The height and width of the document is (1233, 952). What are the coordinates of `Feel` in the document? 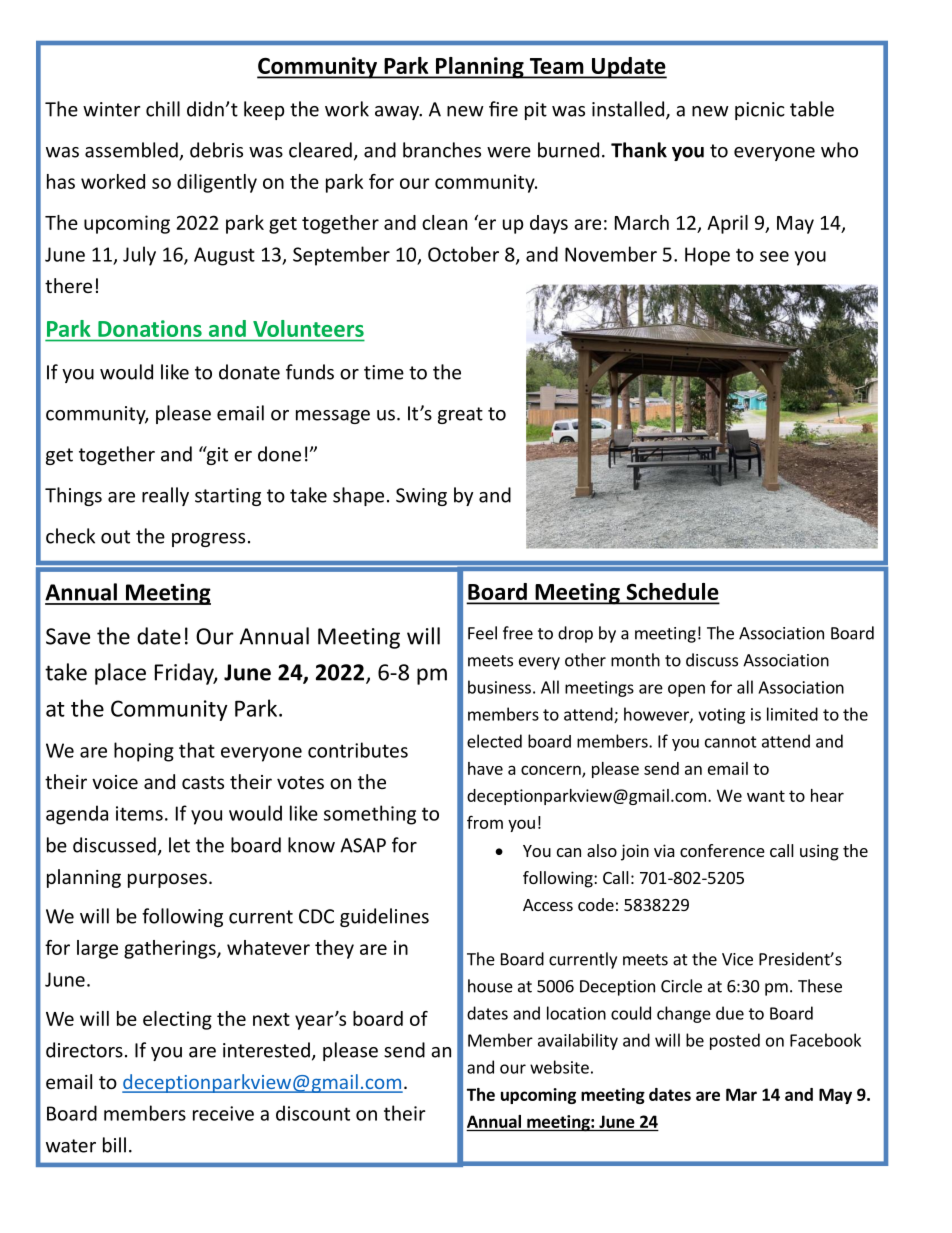 It's located at (482, 633).
